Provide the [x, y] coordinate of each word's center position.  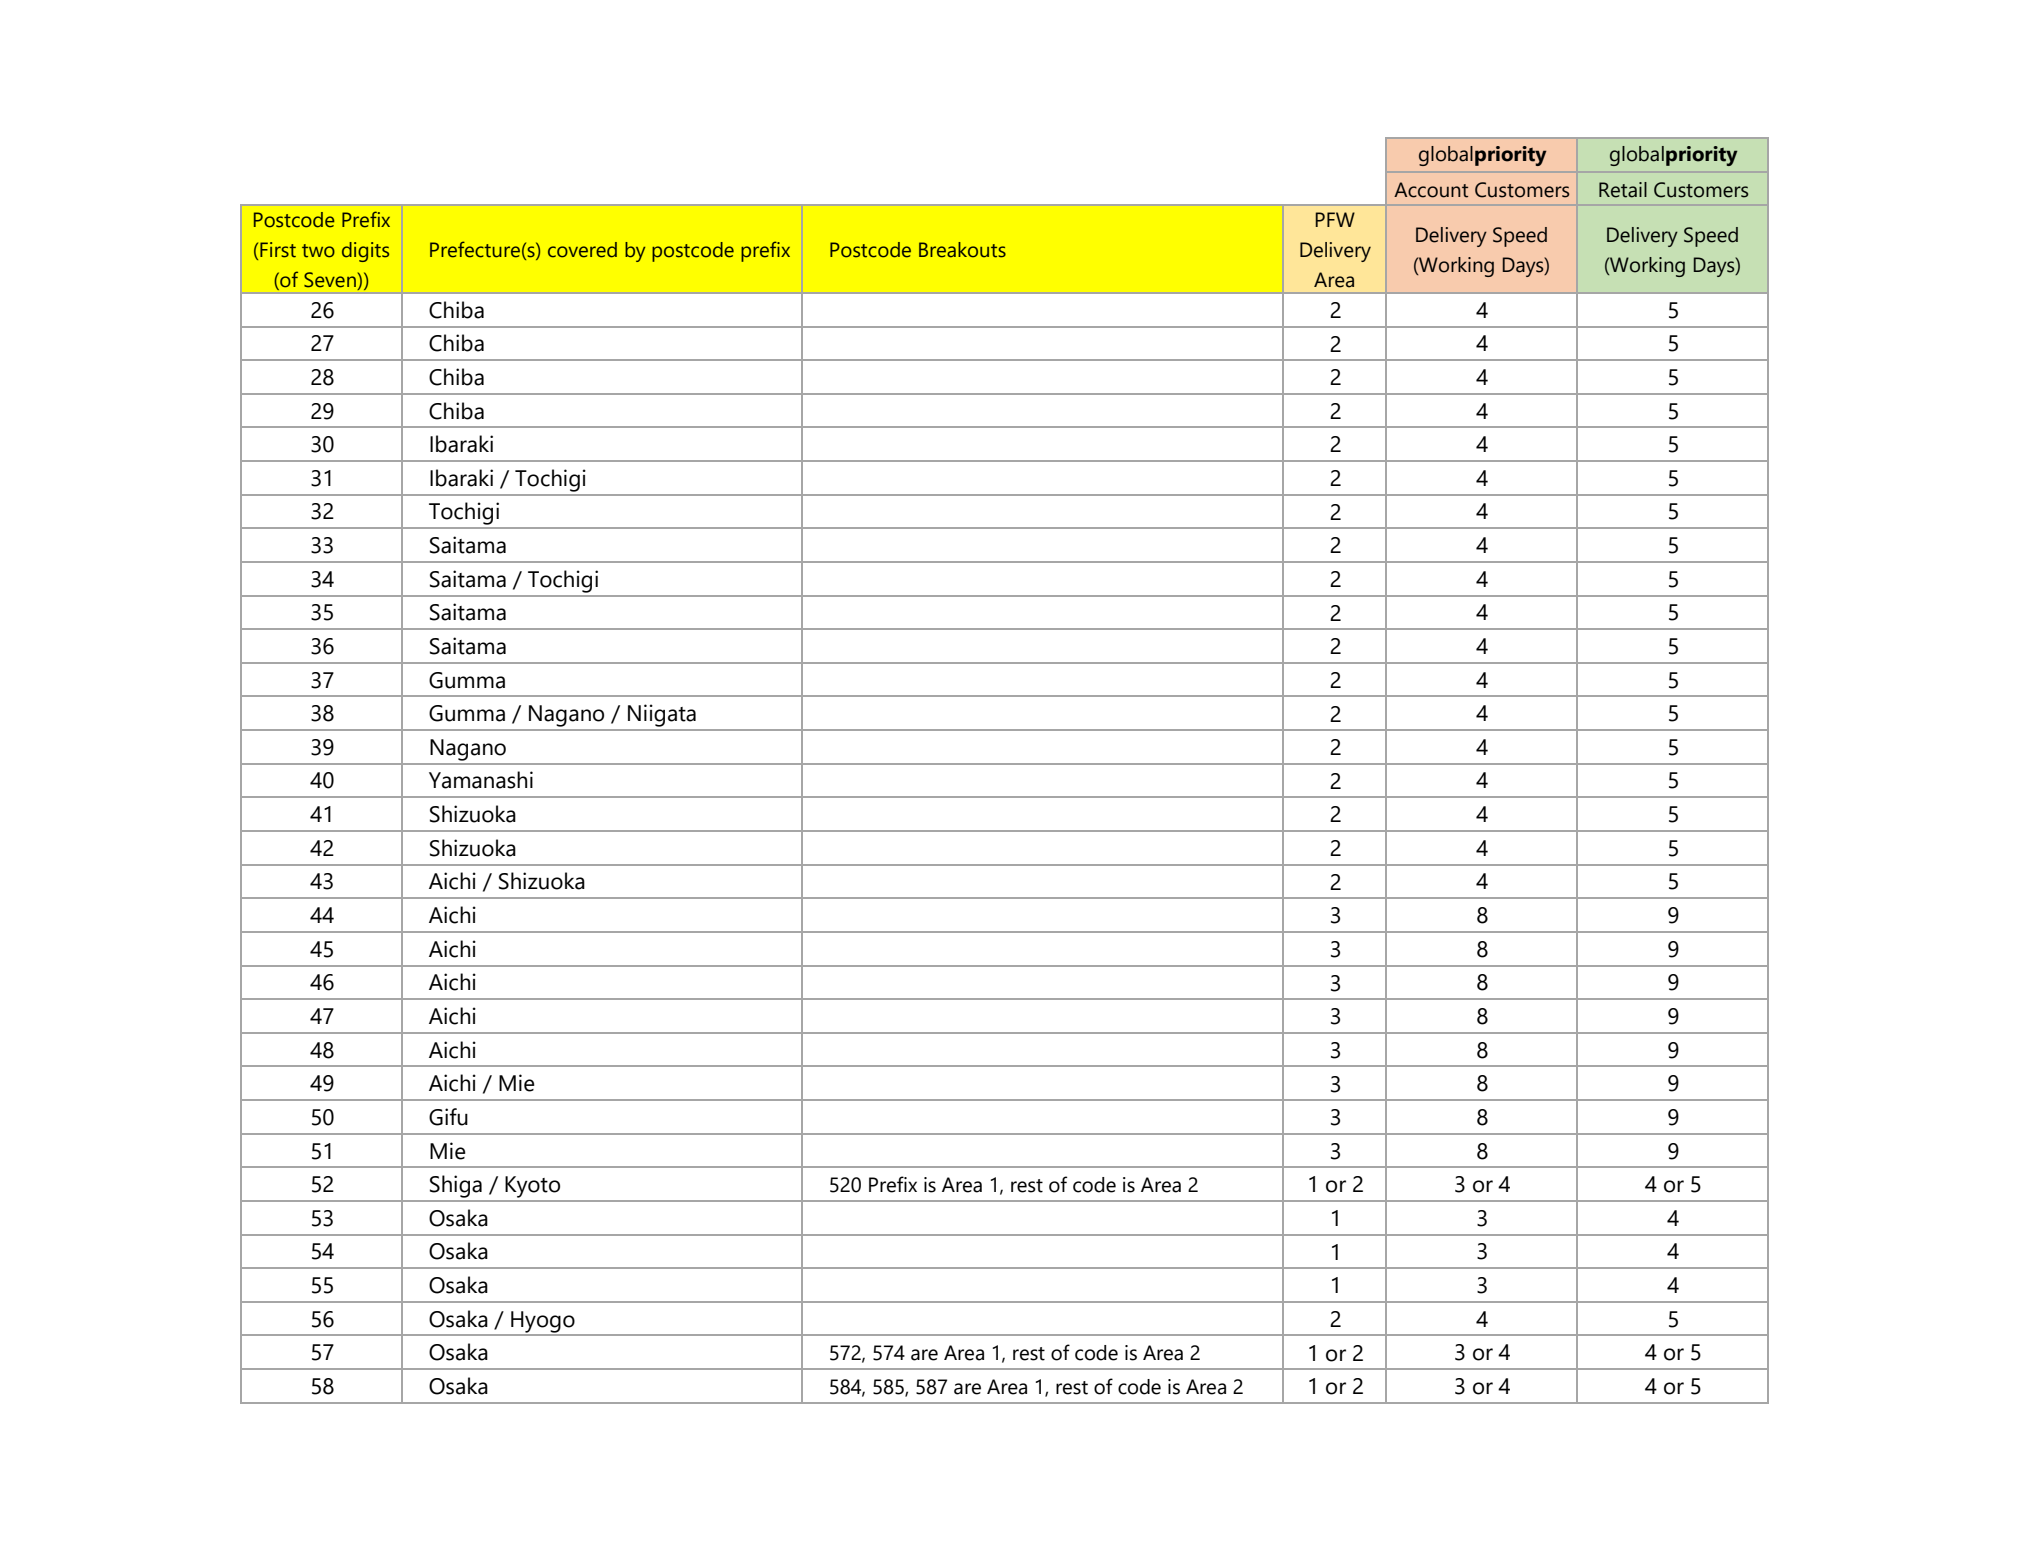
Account [1431, 190]
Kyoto [533, 1187]
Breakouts [962, 250]
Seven [331, 281]
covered [582, 250]
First [278, 250]
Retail [1623, 190]
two [318, 251]
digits [365, 252]
